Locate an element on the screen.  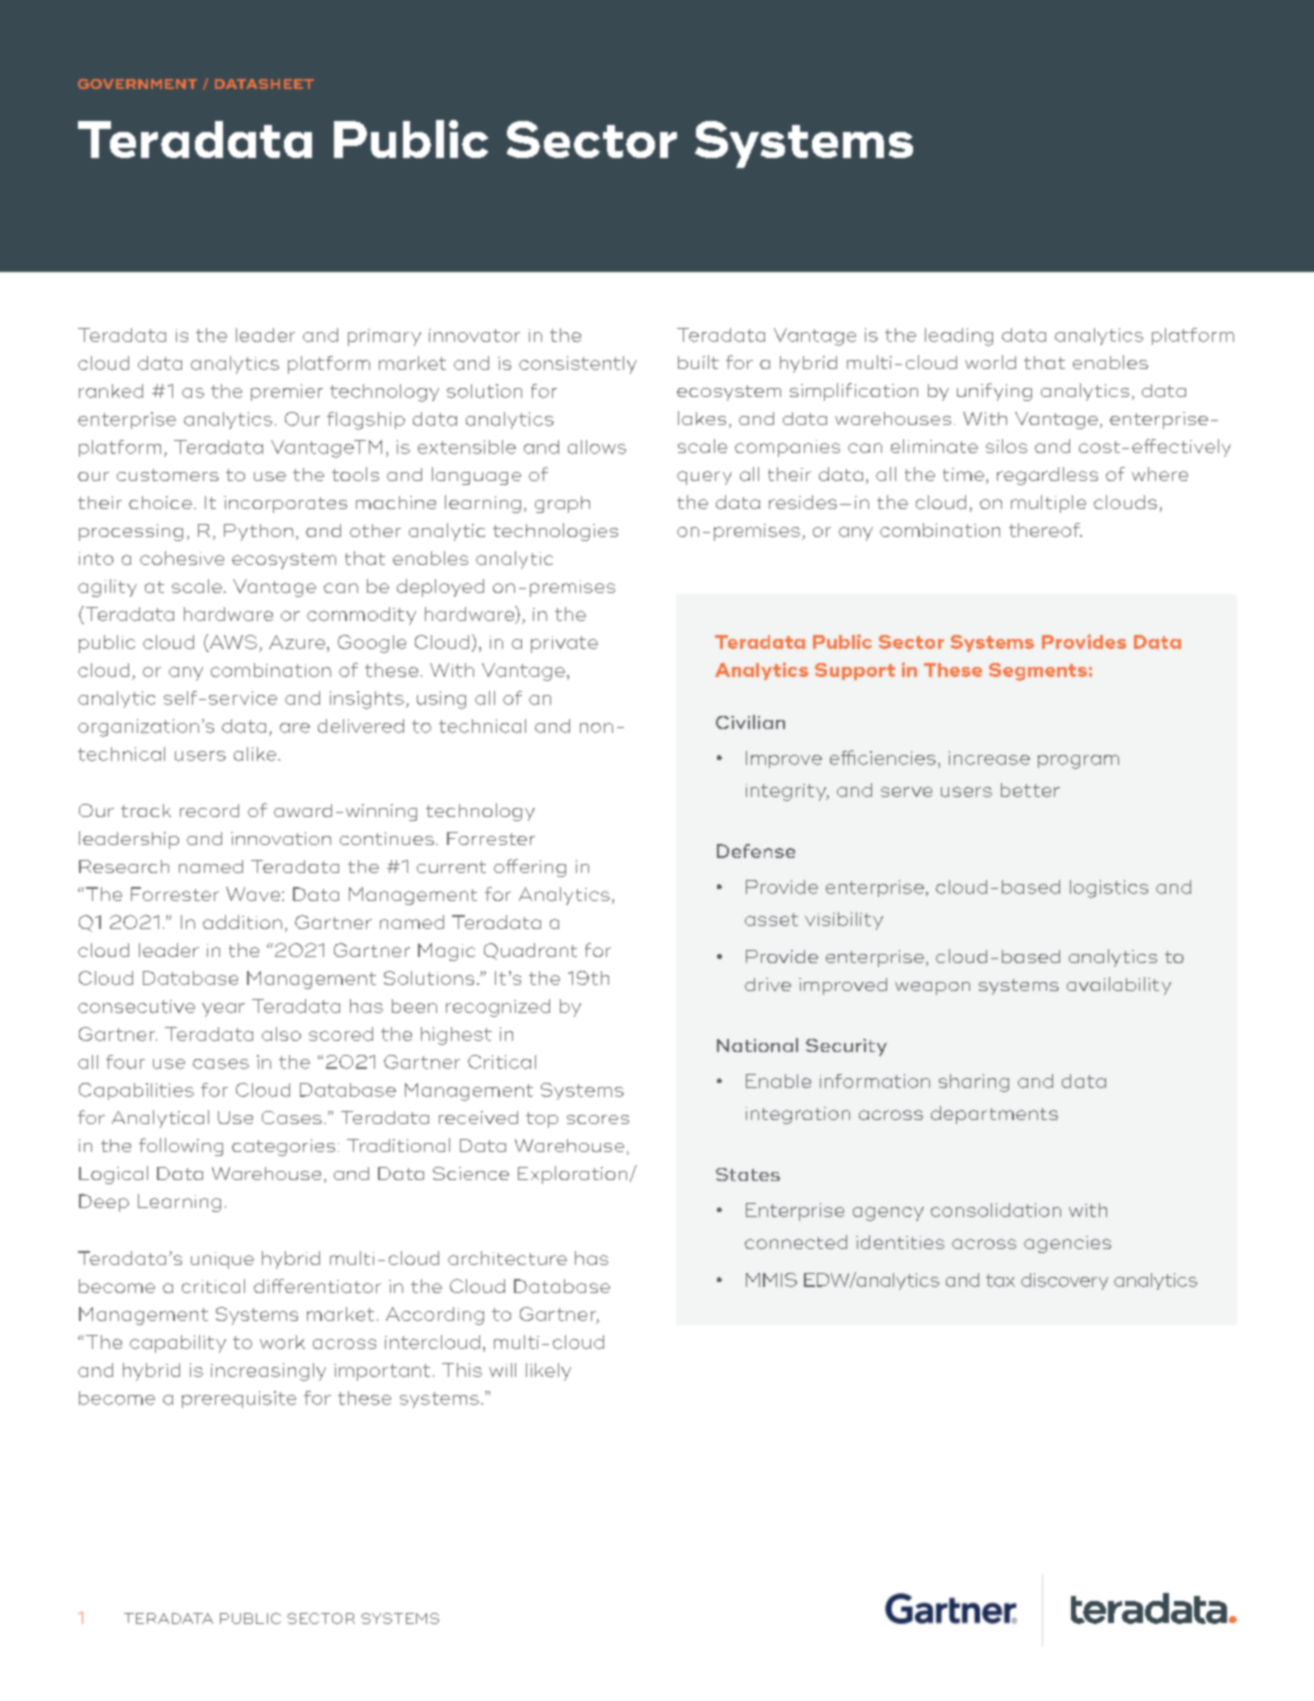
allows is located at coordinates (597, 447).
